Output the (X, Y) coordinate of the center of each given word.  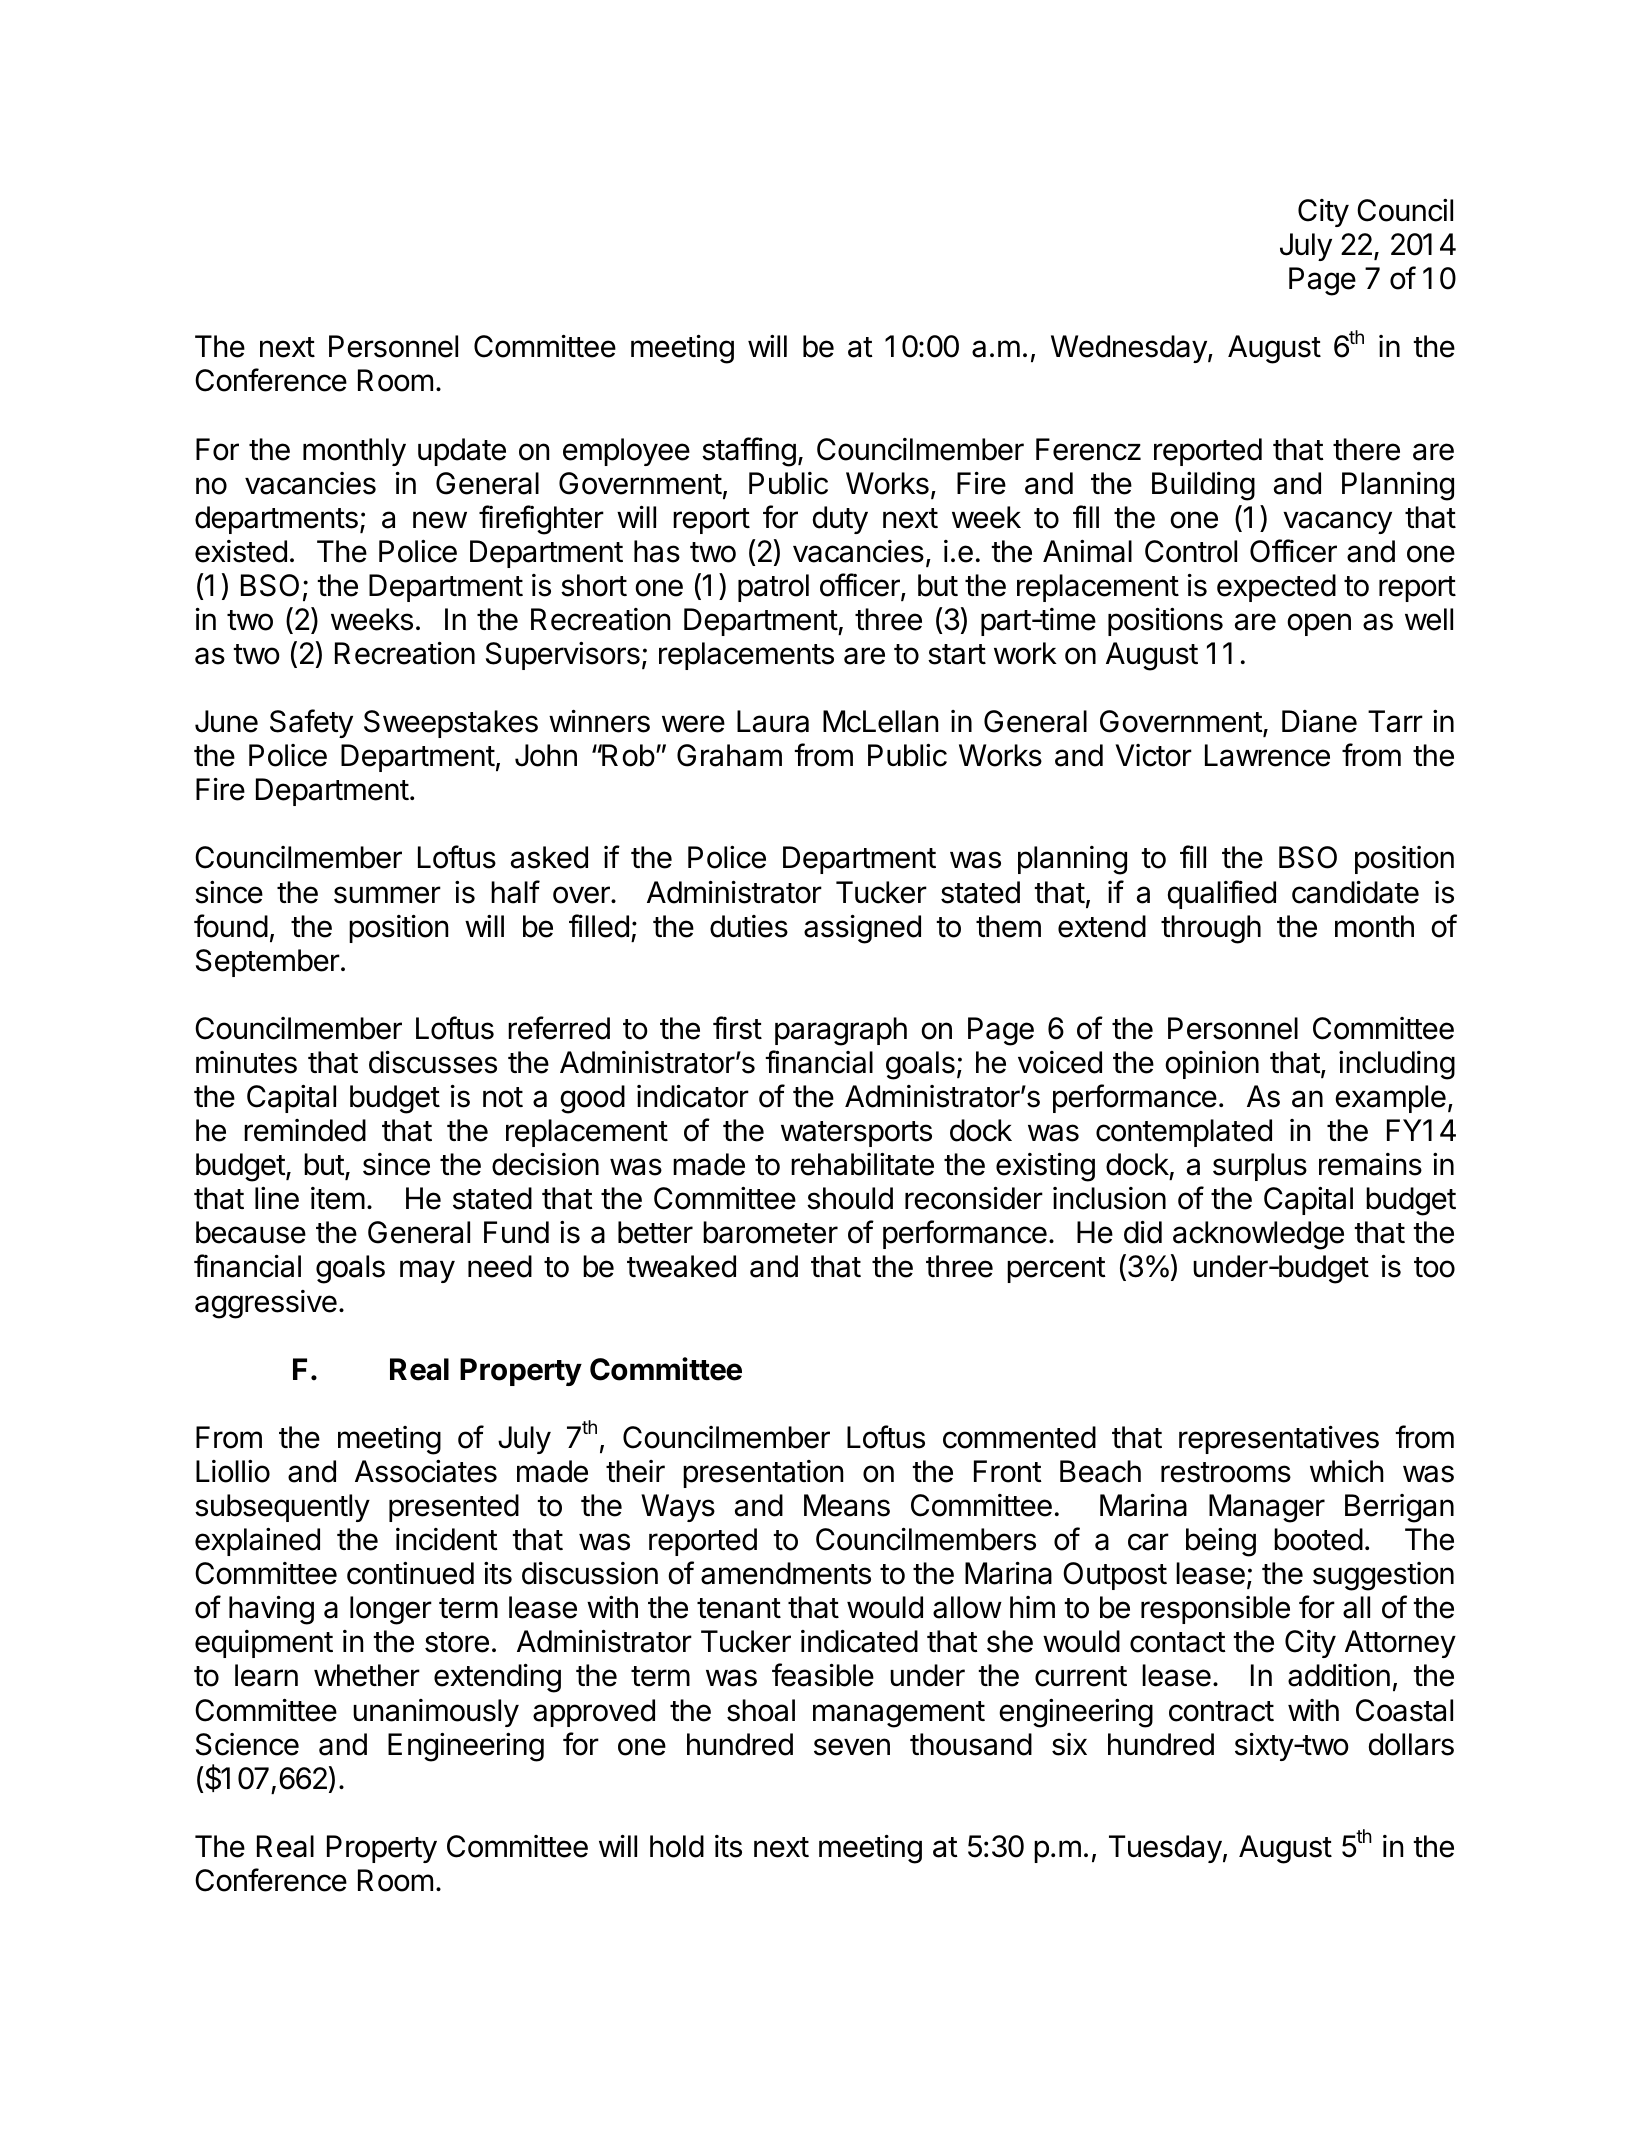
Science (247, 1744)
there (1366, 449)
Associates (426, 1471)
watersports (856, 1134)
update (462, 452)
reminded (305, 1130)
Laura (773, 721)
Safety (311, 723)
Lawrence (1267, 755)
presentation (763, 1474)
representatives (1279, 1440)
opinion (1212, 1065)
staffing (749, 452)
